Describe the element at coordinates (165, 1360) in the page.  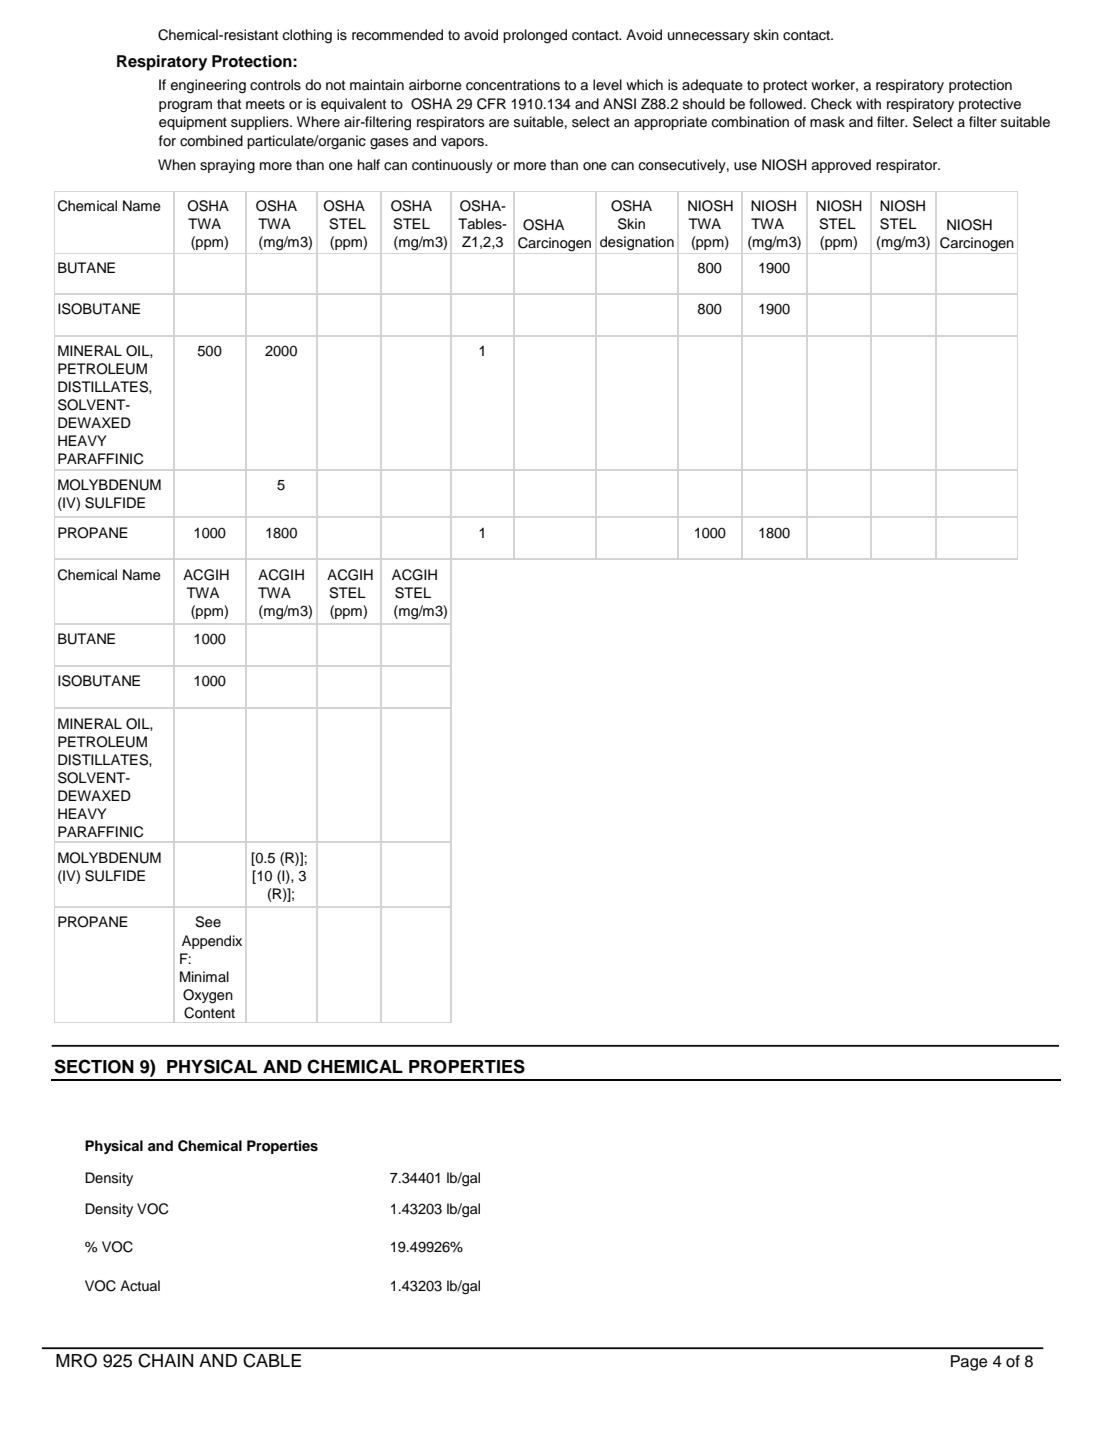
I see `CHAIN` at that location.
